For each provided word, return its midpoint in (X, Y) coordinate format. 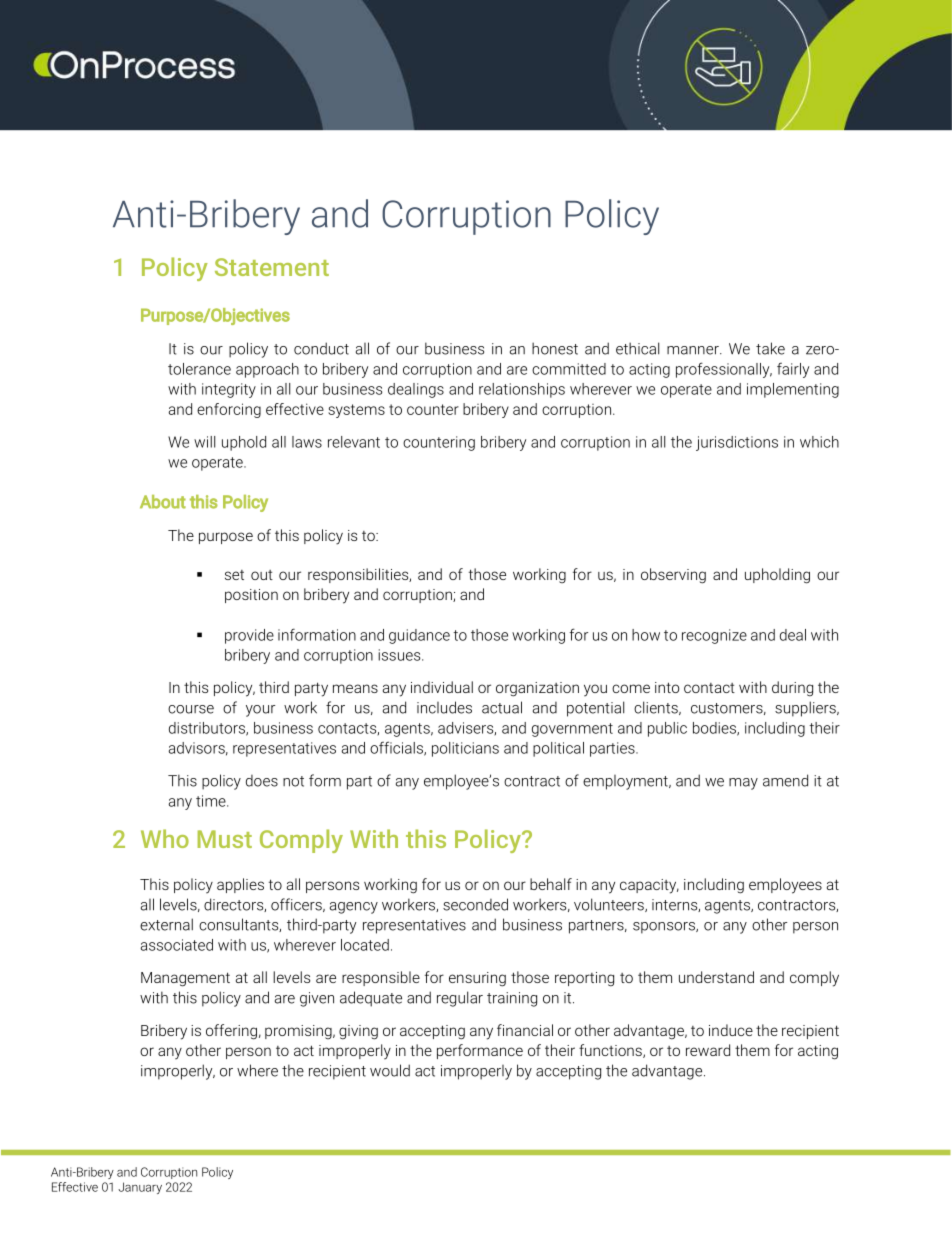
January (140, 1188)
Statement (272, 267)
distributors (208, 729)
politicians (465, 749)
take (770, 348)
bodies (715, 729)
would (390, 1070)
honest (555, 348)
